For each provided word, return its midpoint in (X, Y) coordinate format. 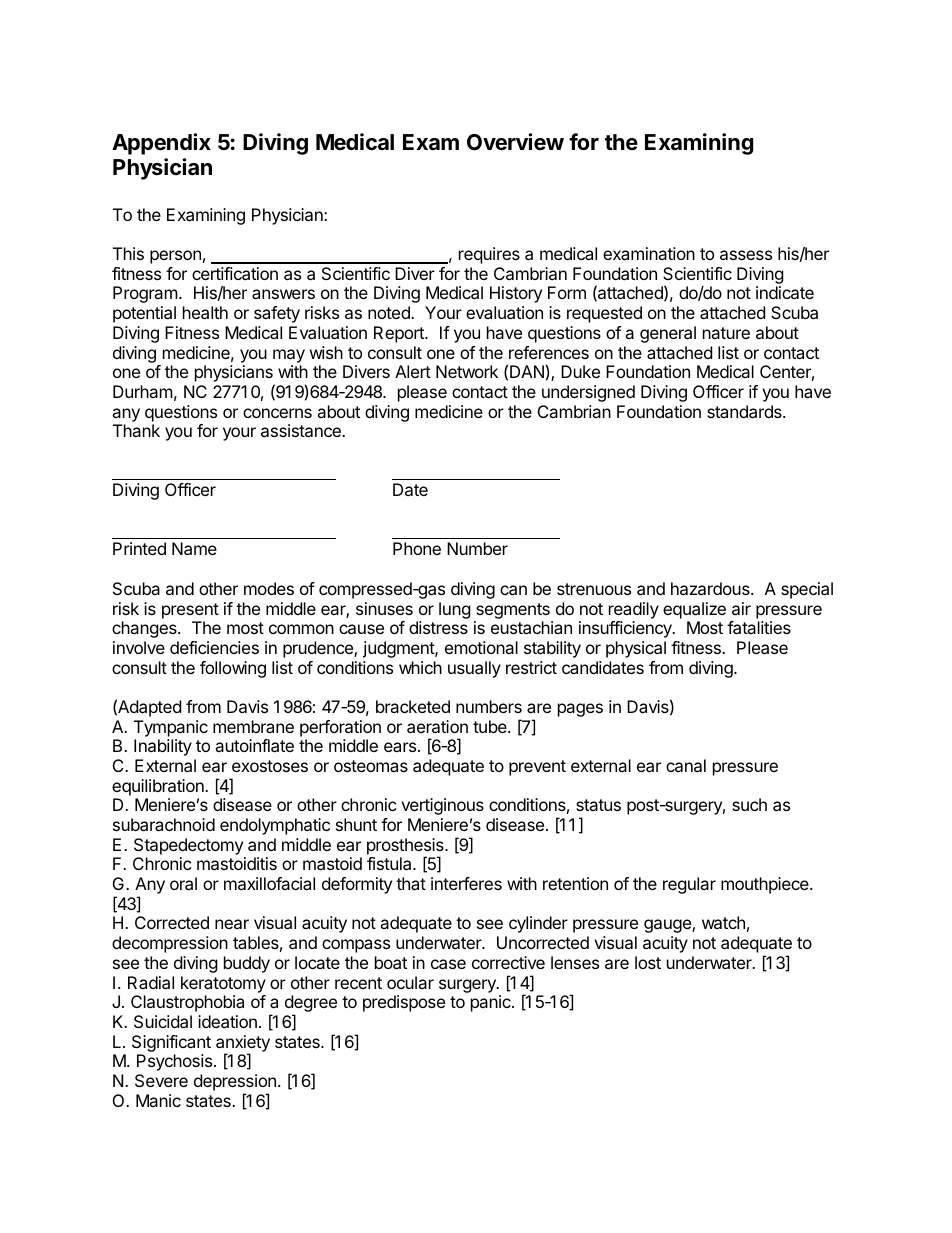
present (190, 611)
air (741, 608)
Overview (515, 142)
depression (235, 1084)
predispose (404, 1003)
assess (746, 255)
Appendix (161, 144)
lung (455, 610)
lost (648, 962)
